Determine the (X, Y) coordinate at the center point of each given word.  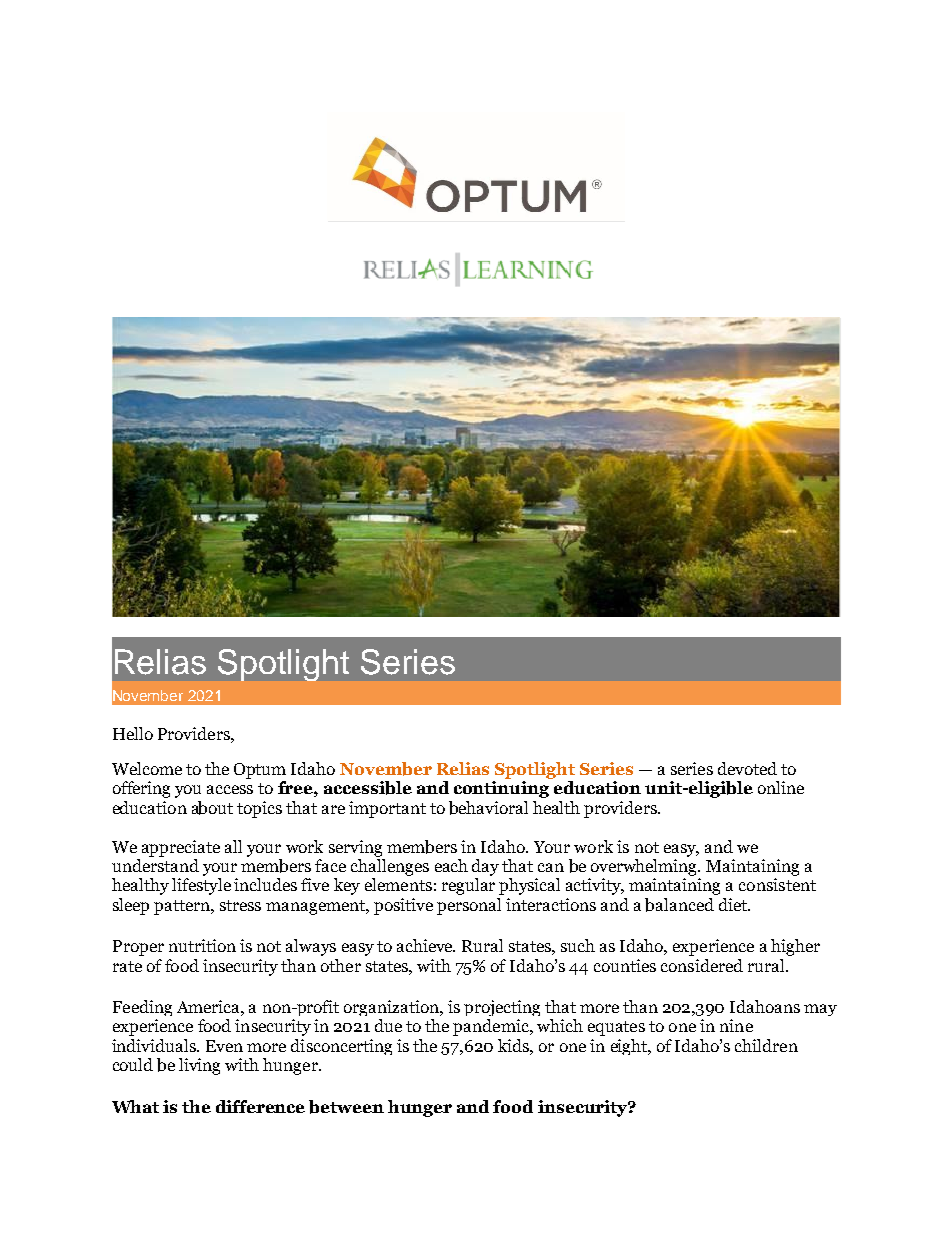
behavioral (488, 808)
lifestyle (201, 886)
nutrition (202, 945)
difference (260, 1106)
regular (468, 886)
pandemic (492, 1027)
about (212, 808)
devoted (747, 768)
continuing (501, 789)
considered (702, 965)
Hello (133, 733)
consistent (777, 884)
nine (736, 1025)
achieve (426, 945)
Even (224, 1046)
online (781, 787)
